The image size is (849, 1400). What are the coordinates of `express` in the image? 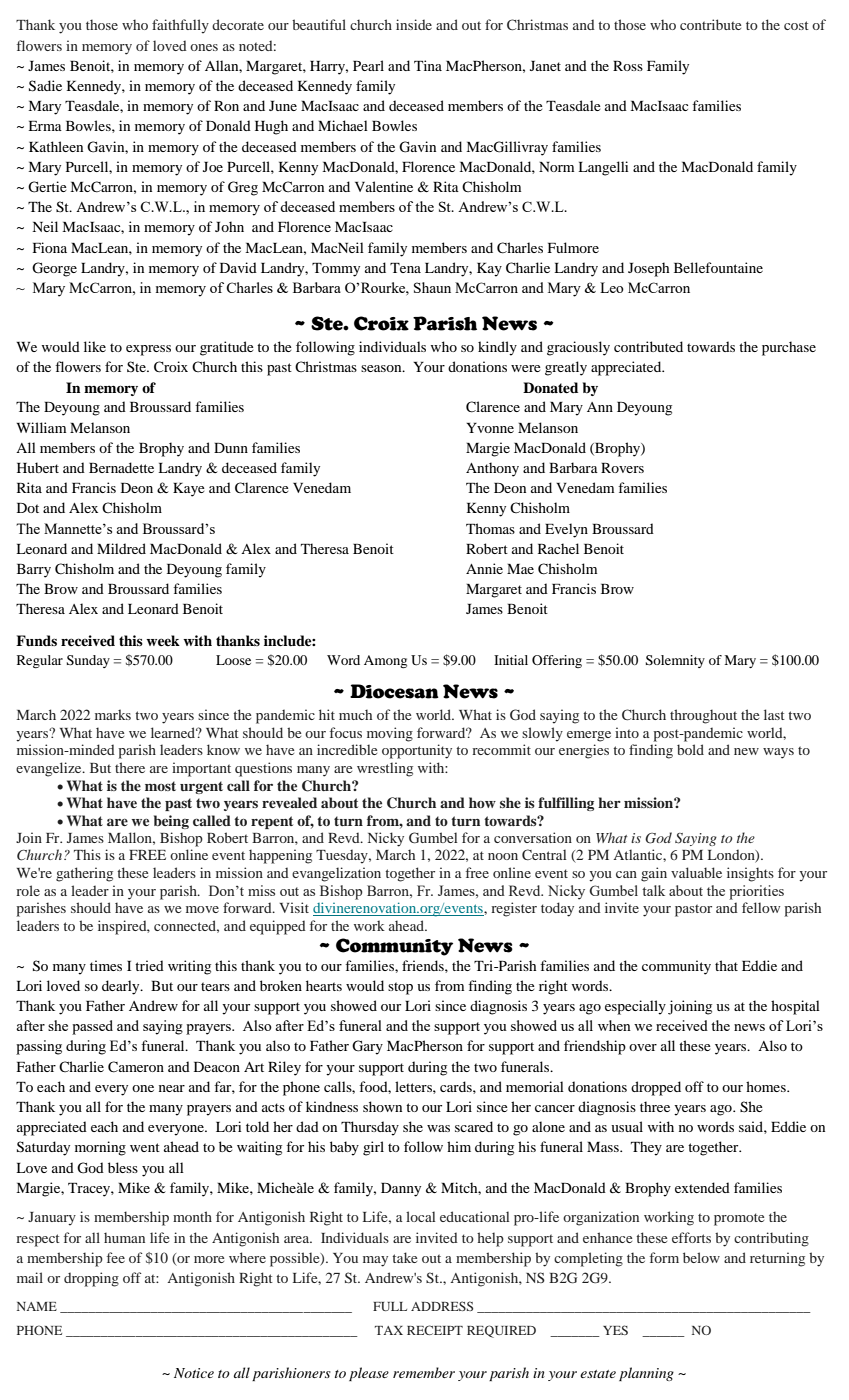 It's located at (148, 350).
